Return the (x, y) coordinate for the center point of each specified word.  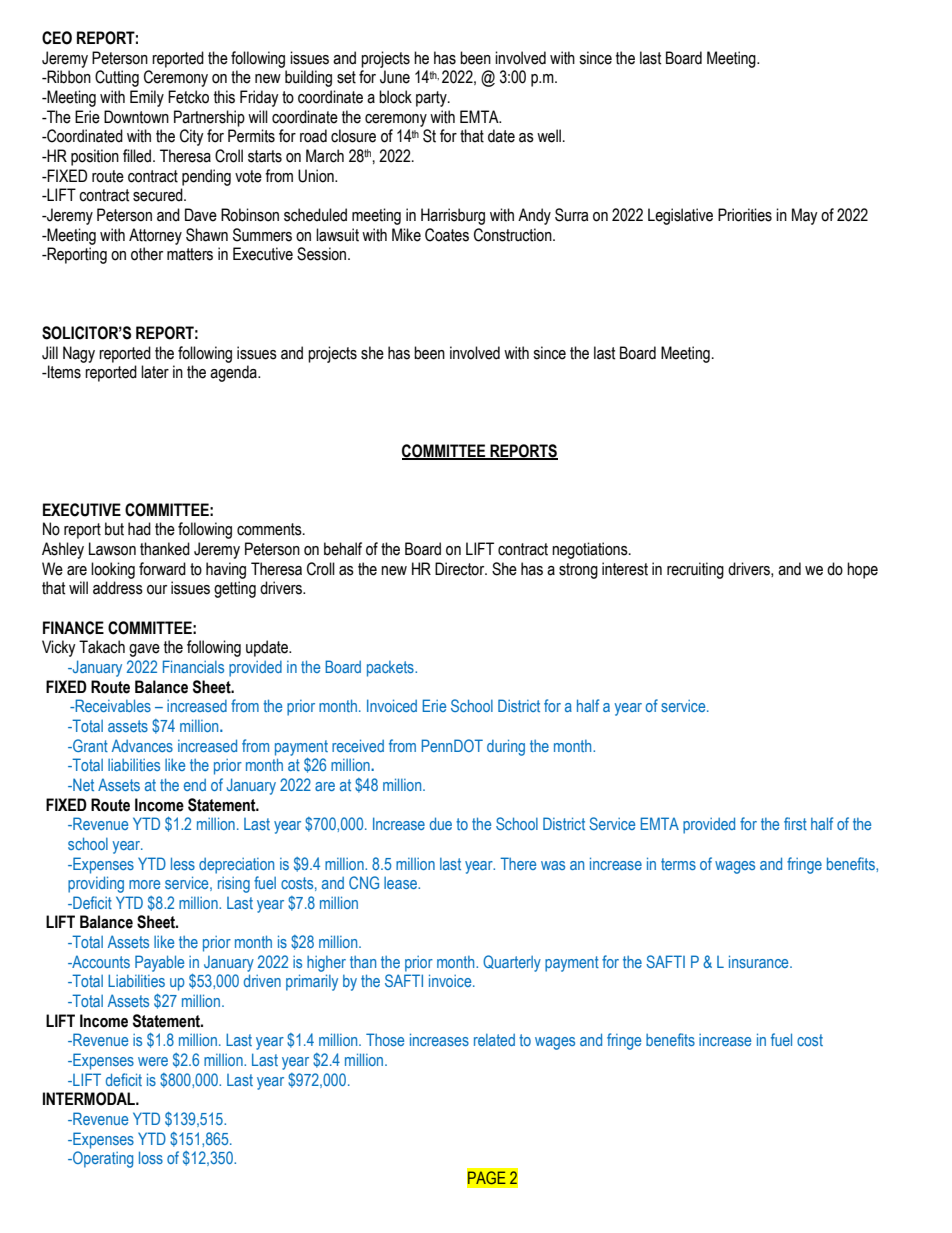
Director (461, 569)
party (432, 99)
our (157, 590)
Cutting (117, 78)
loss (151, 1157)
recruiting (695, 570)
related (494, 1040)
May (805, 216)
